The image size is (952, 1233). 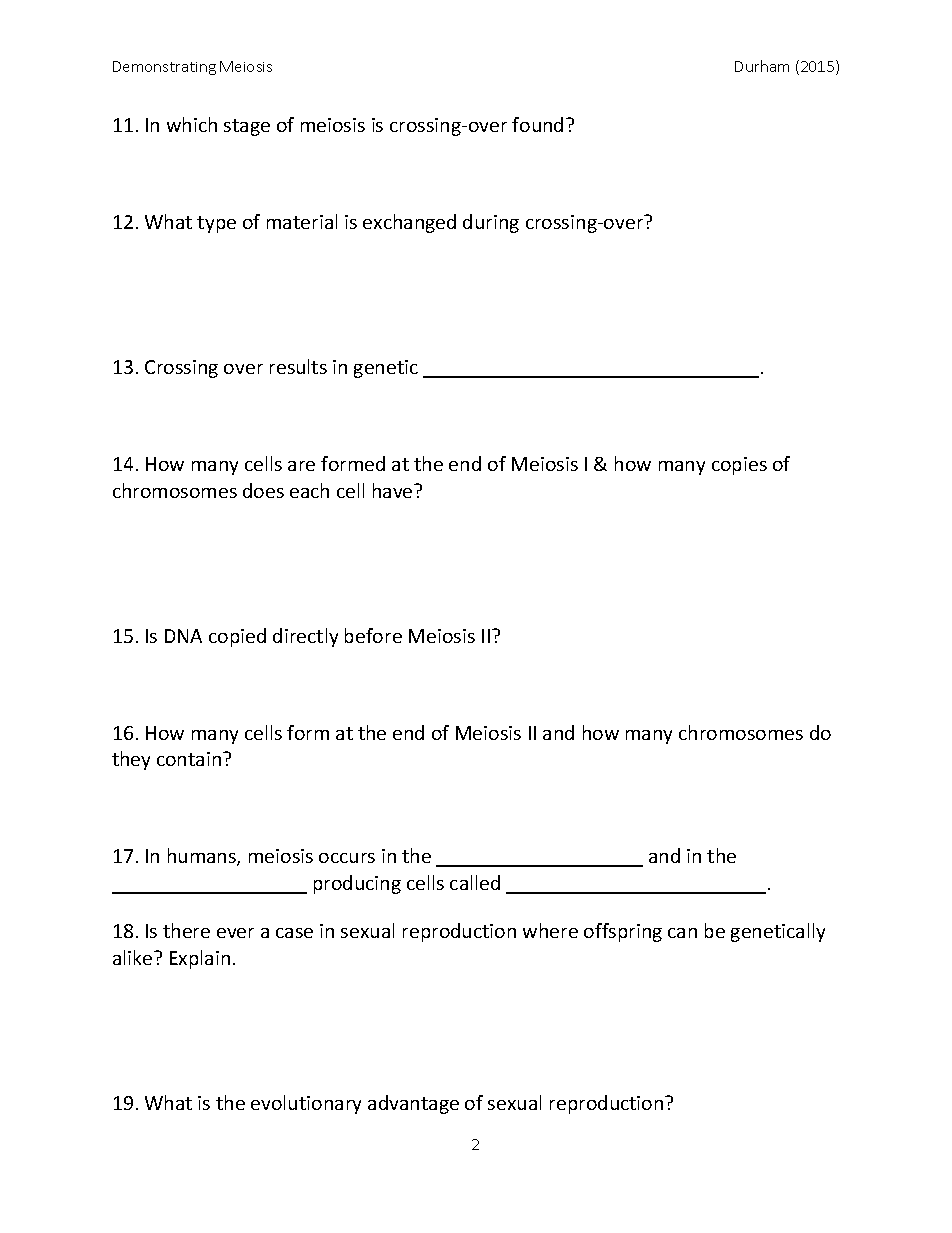 I want to click on copies, so click(x=739, y=466).
